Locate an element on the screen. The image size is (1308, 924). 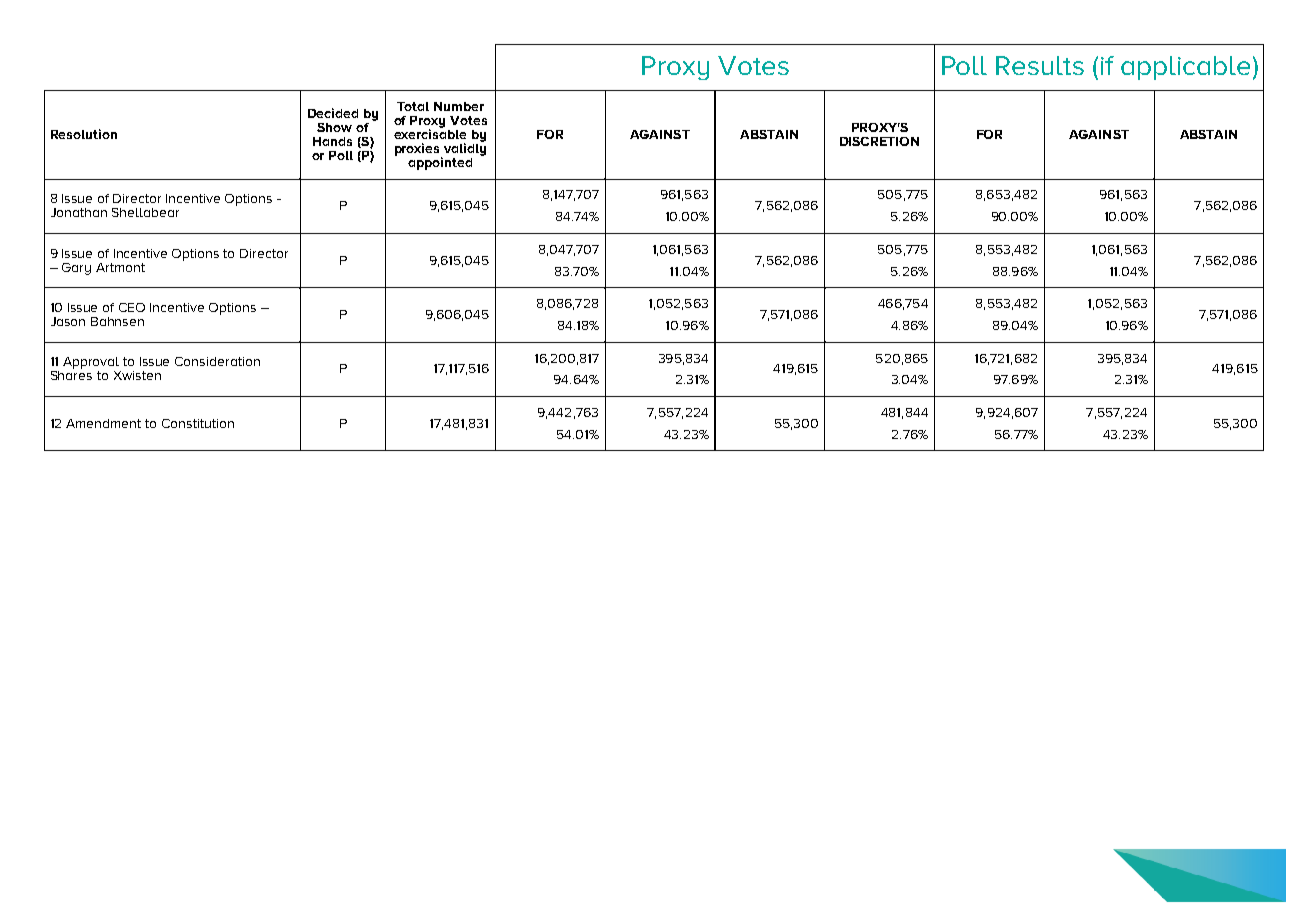
Jason is located at coordinates (68, 321).
